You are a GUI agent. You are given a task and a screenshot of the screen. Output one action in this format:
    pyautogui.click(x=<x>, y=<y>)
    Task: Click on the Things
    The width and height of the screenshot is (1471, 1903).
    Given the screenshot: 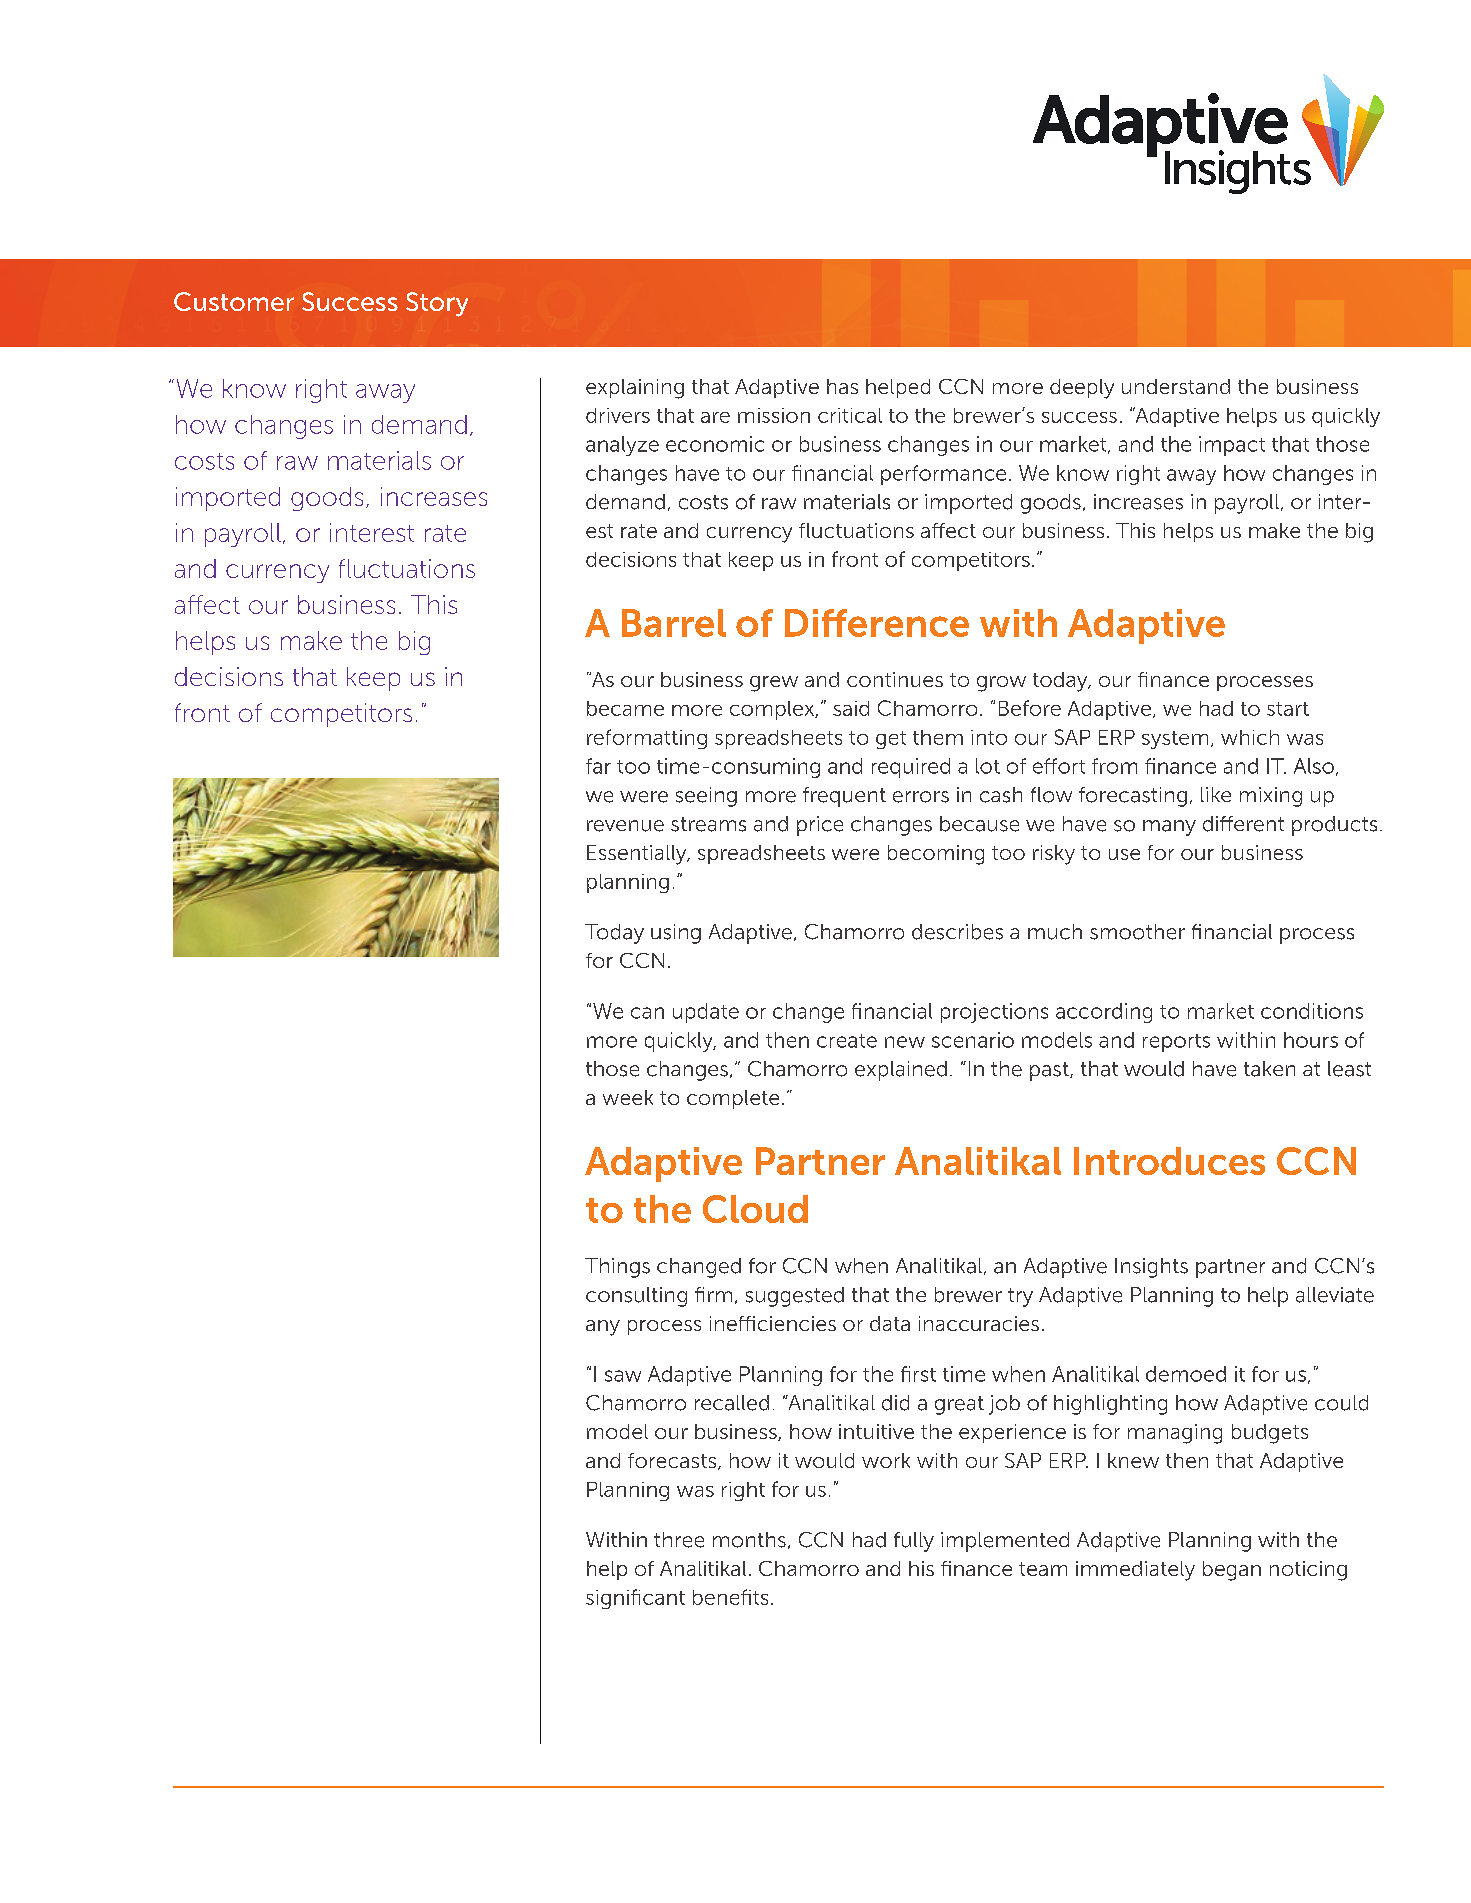 What is the action you would take?
    pyautogui.click(x=617, y=1268)
